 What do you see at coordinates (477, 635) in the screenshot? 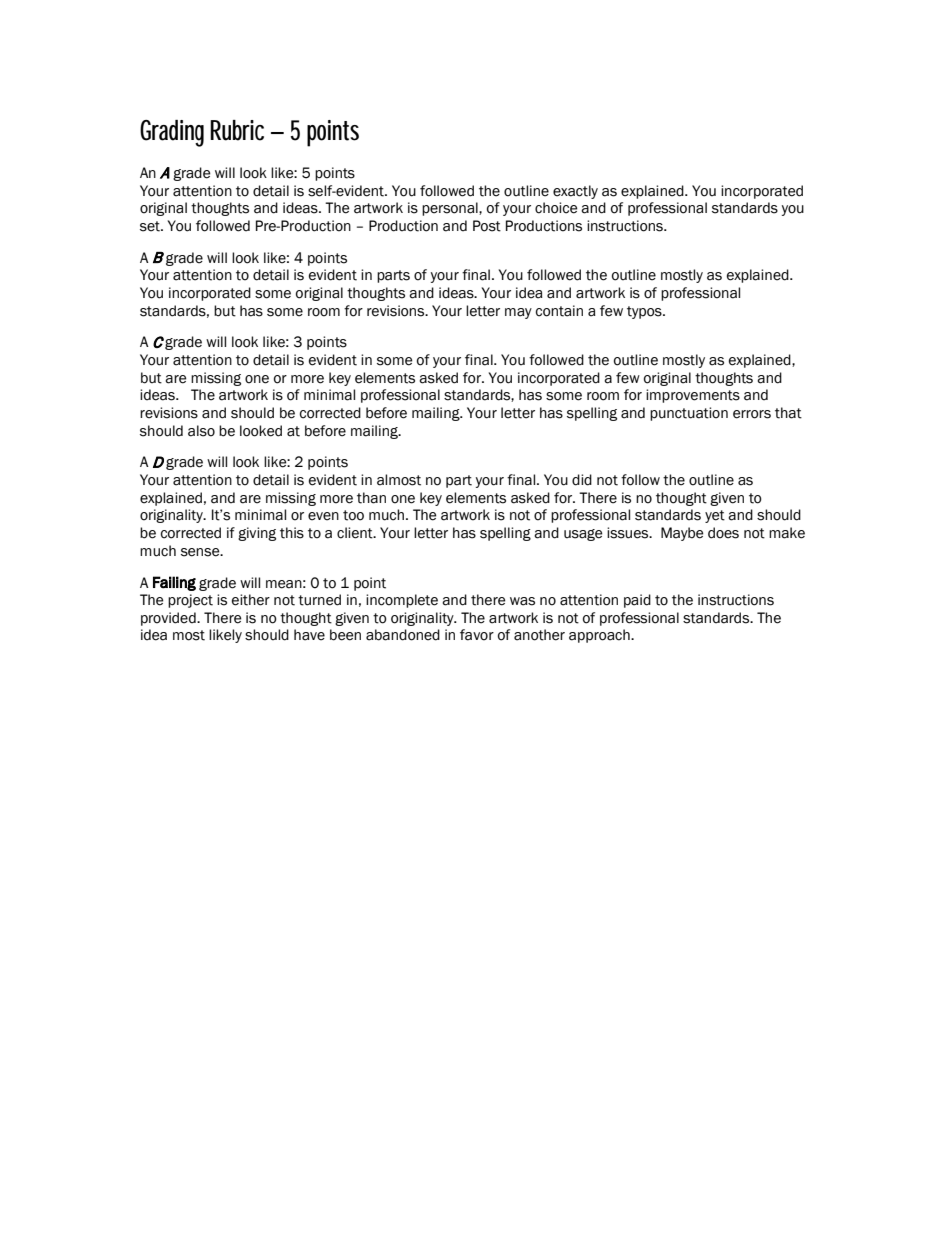
I see `favor` at bounding box center [477, 635].
